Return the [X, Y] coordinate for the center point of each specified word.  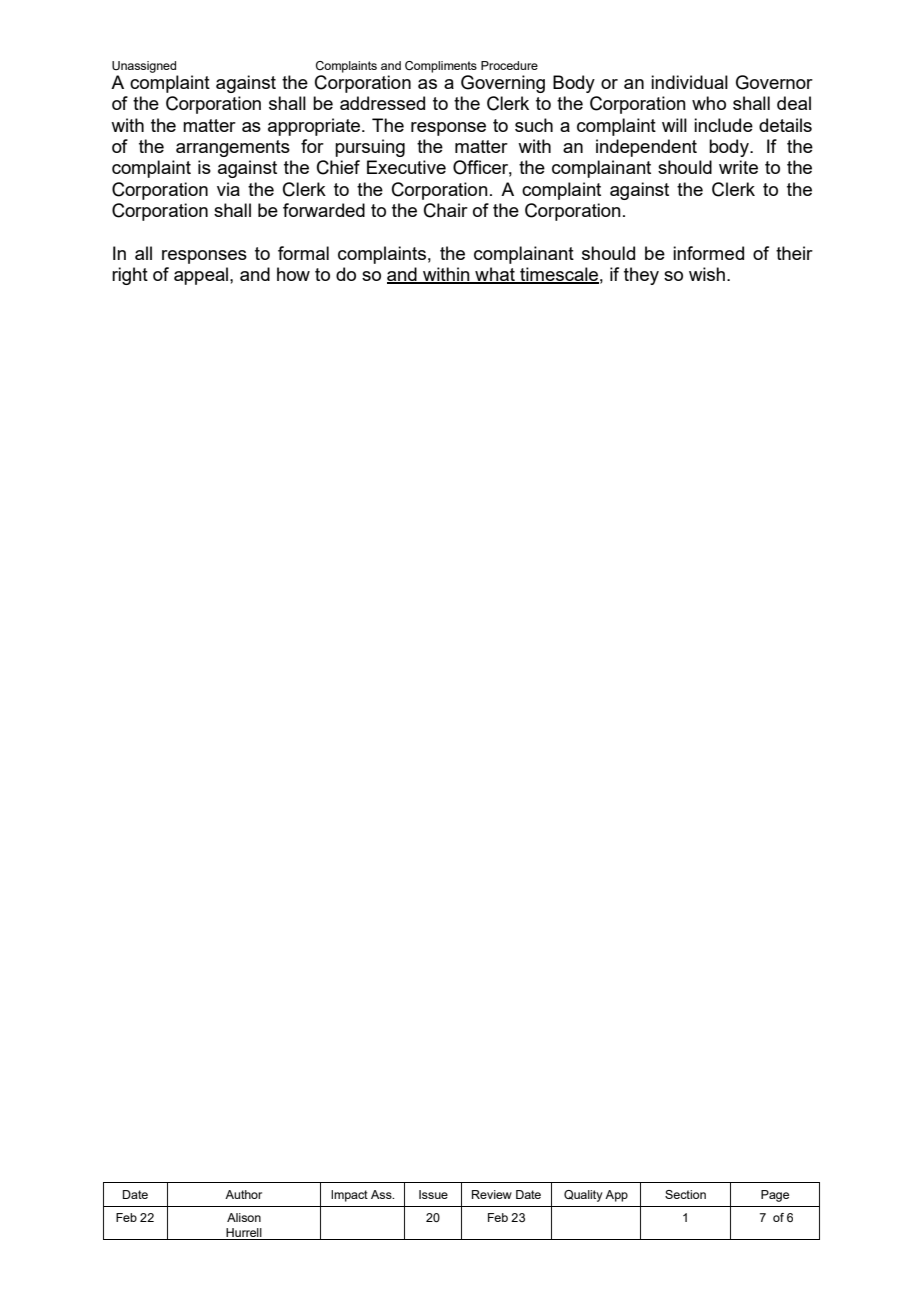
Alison [244, 1217]
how [293, 274]
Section [685, 1194]
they [641, 276]
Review [492, 1194]
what [495, 275]
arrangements [233, 148]
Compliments [441, 67]
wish [707, 274]
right [130, 276]
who [709, 103]
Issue [433, 1194]
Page [775, 1196]
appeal [202, 276]
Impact [349, 1196]
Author [243, 1194]
